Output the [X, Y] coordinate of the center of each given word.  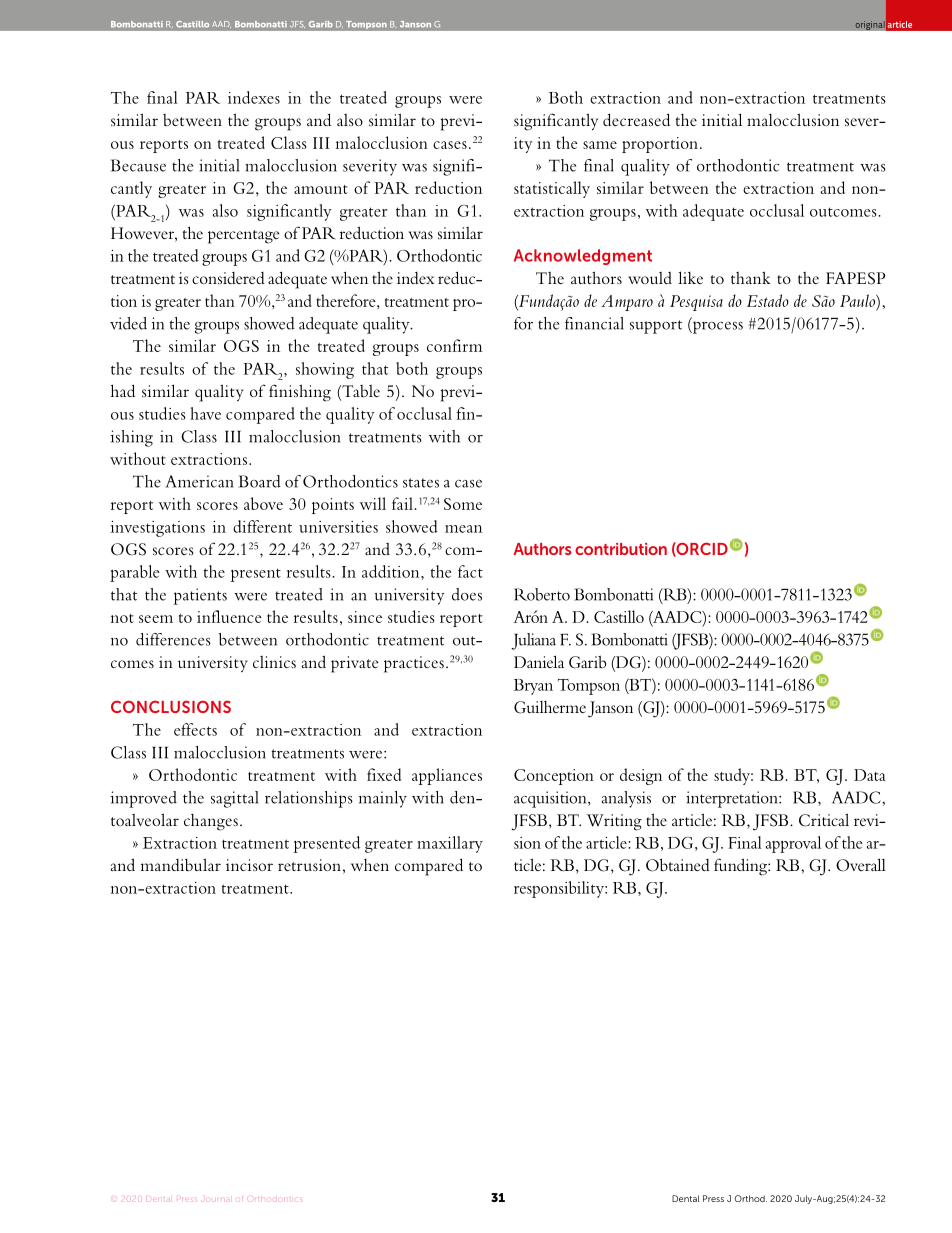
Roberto [542, 594]
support [656, 327]
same [600, 145]
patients [200, 596]
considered [228, 278]
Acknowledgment [583, 257]
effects [195, 729]
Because [138, 165]
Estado [768, 300]
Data [869, 775]
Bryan [533, 687]
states [421, 483]
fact [470, 571]
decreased [636, 119]
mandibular [181, 864]
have [205, 413]
